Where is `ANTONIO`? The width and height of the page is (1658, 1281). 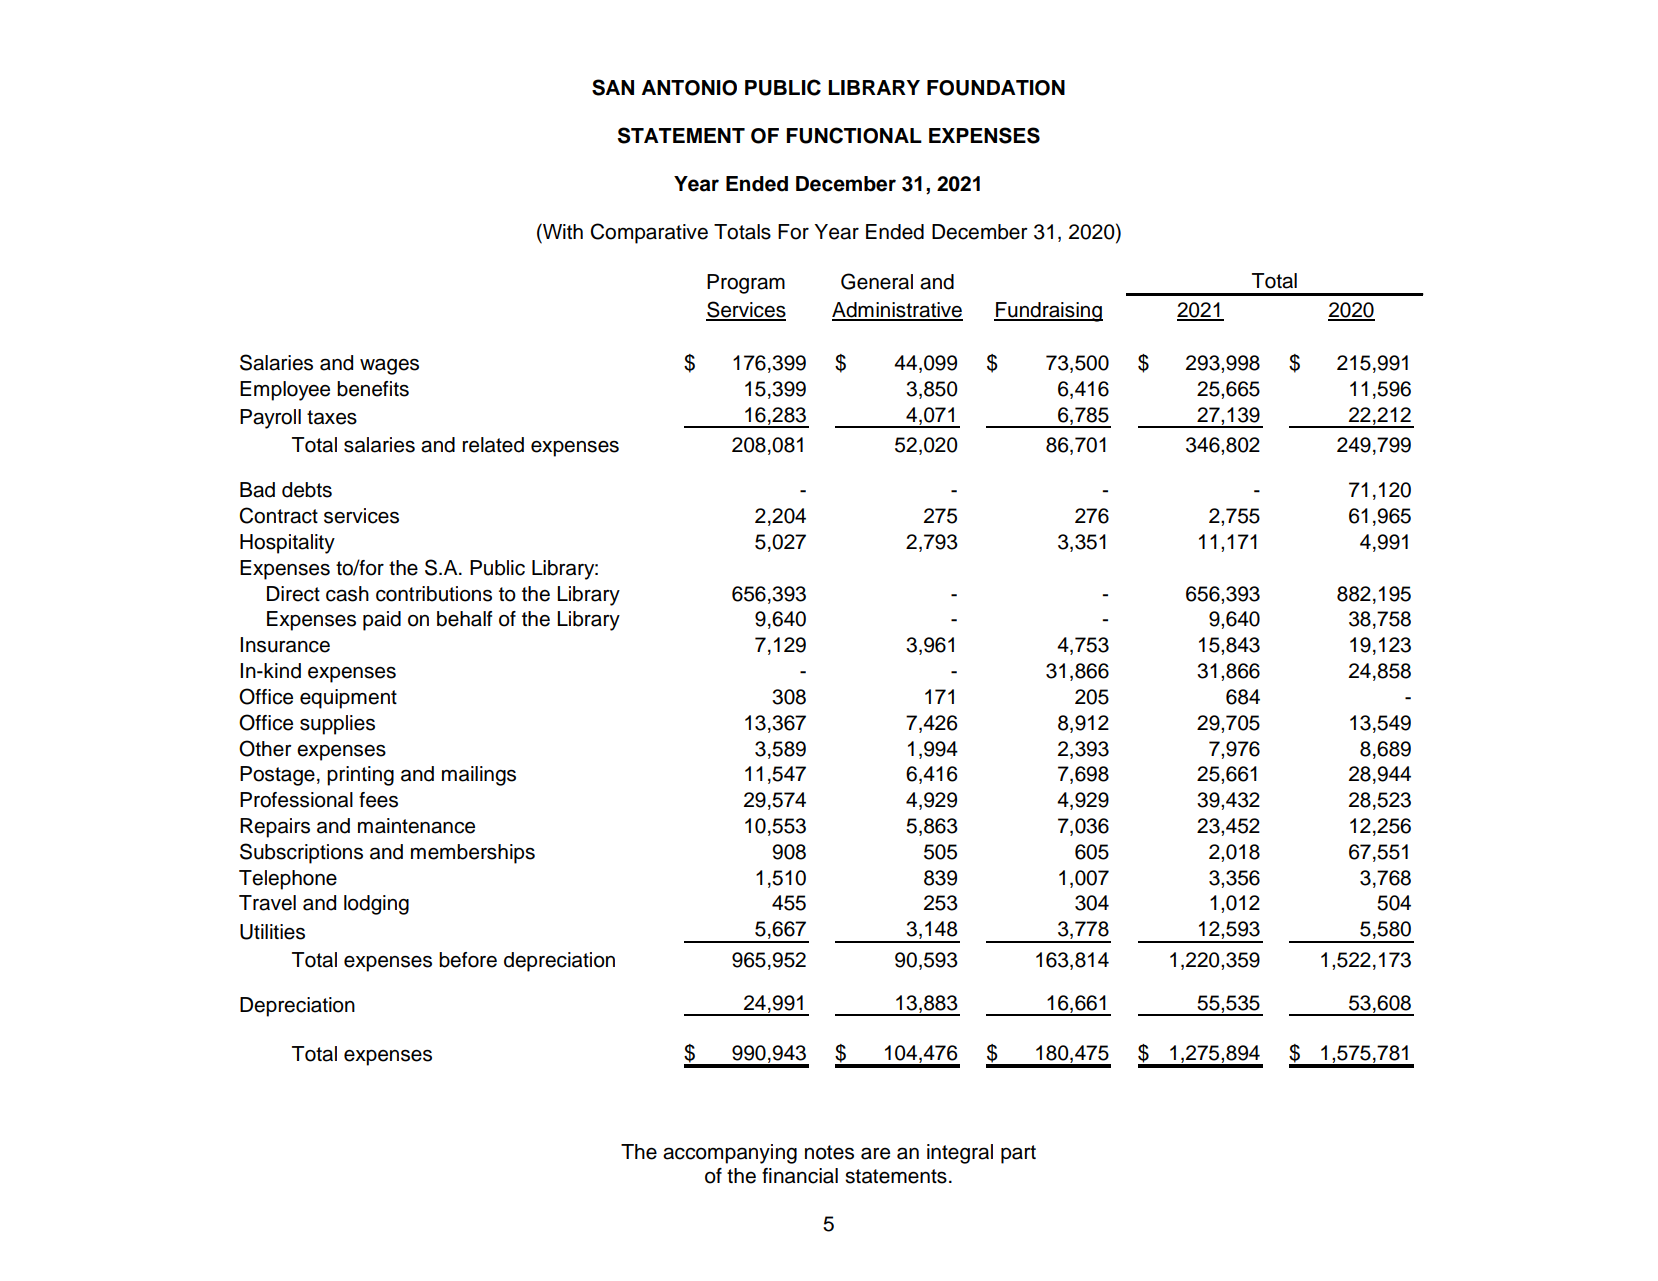 ANTONIO is located at coordinates (689, 88).
